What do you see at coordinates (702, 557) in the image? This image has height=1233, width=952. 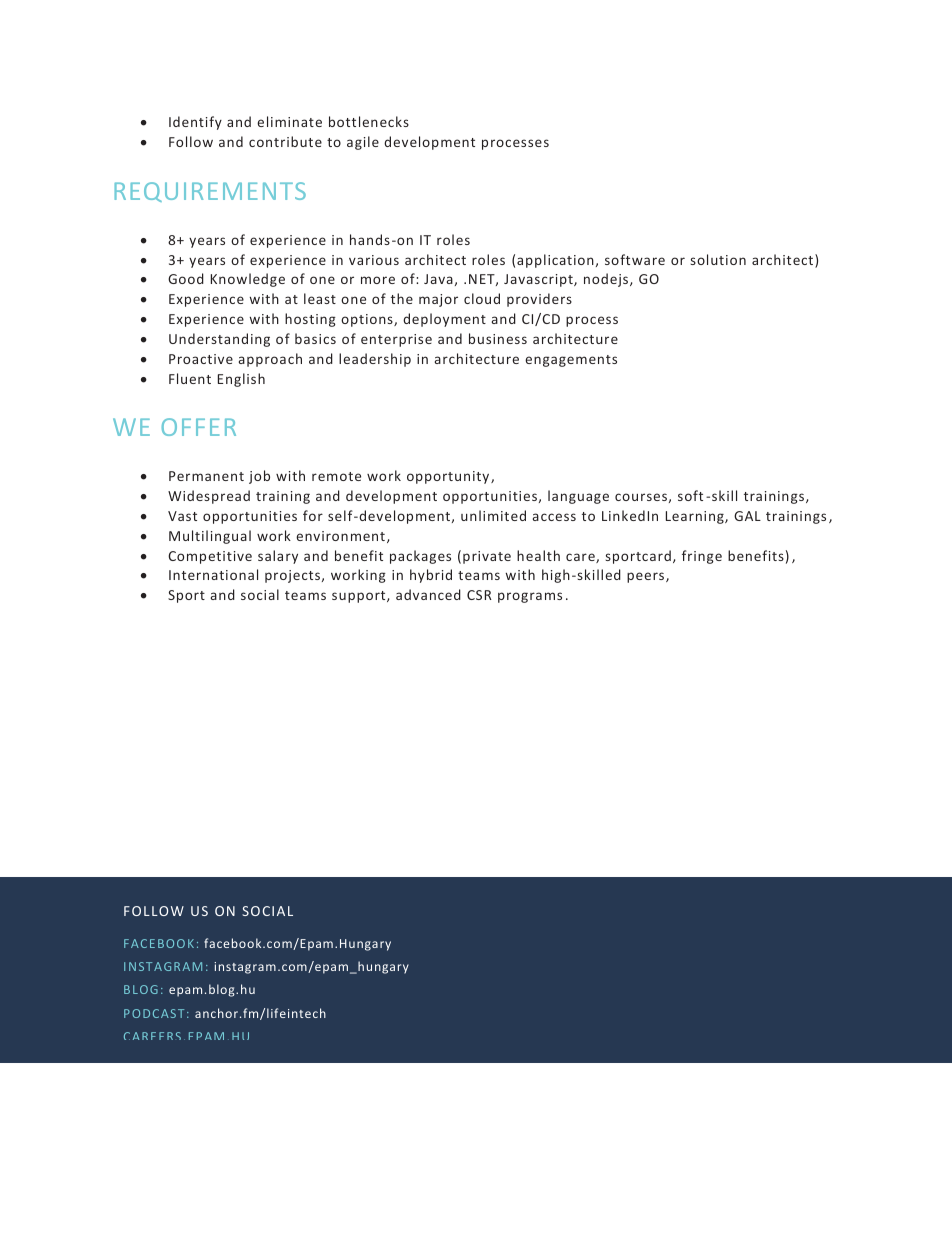 I see `fringe` at bounding box center [702, 557].
